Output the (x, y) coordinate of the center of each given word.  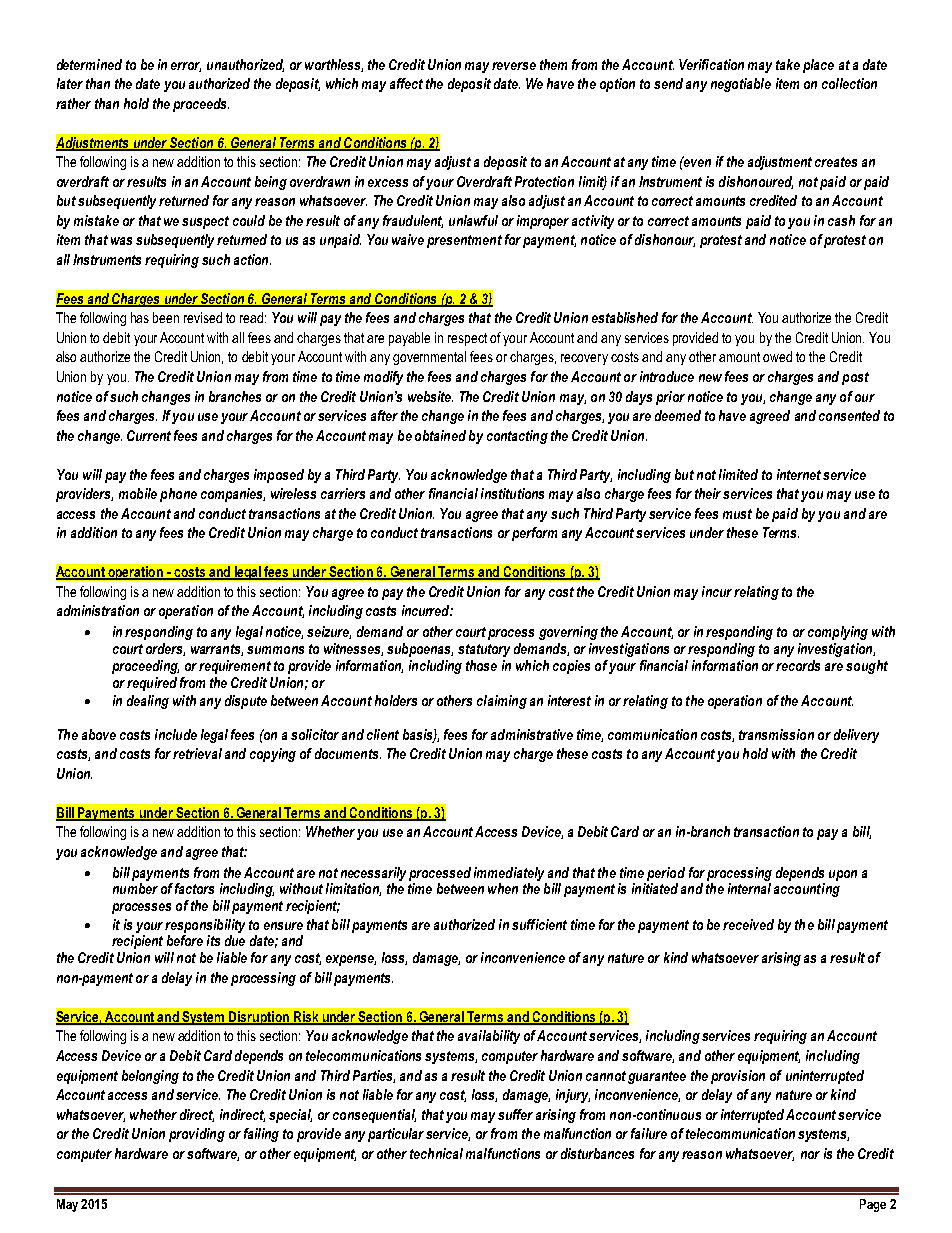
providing (197, 1135)
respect (467, 339)
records (798, 665)
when (503, 888)
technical (436, 1153)
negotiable (741, 85)
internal (749, 888)
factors (194, 888)
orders (165, 649)
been (166, 317)
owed (777, 356)
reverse (514, 66)
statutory (484, 650)
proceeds (201, 105)
